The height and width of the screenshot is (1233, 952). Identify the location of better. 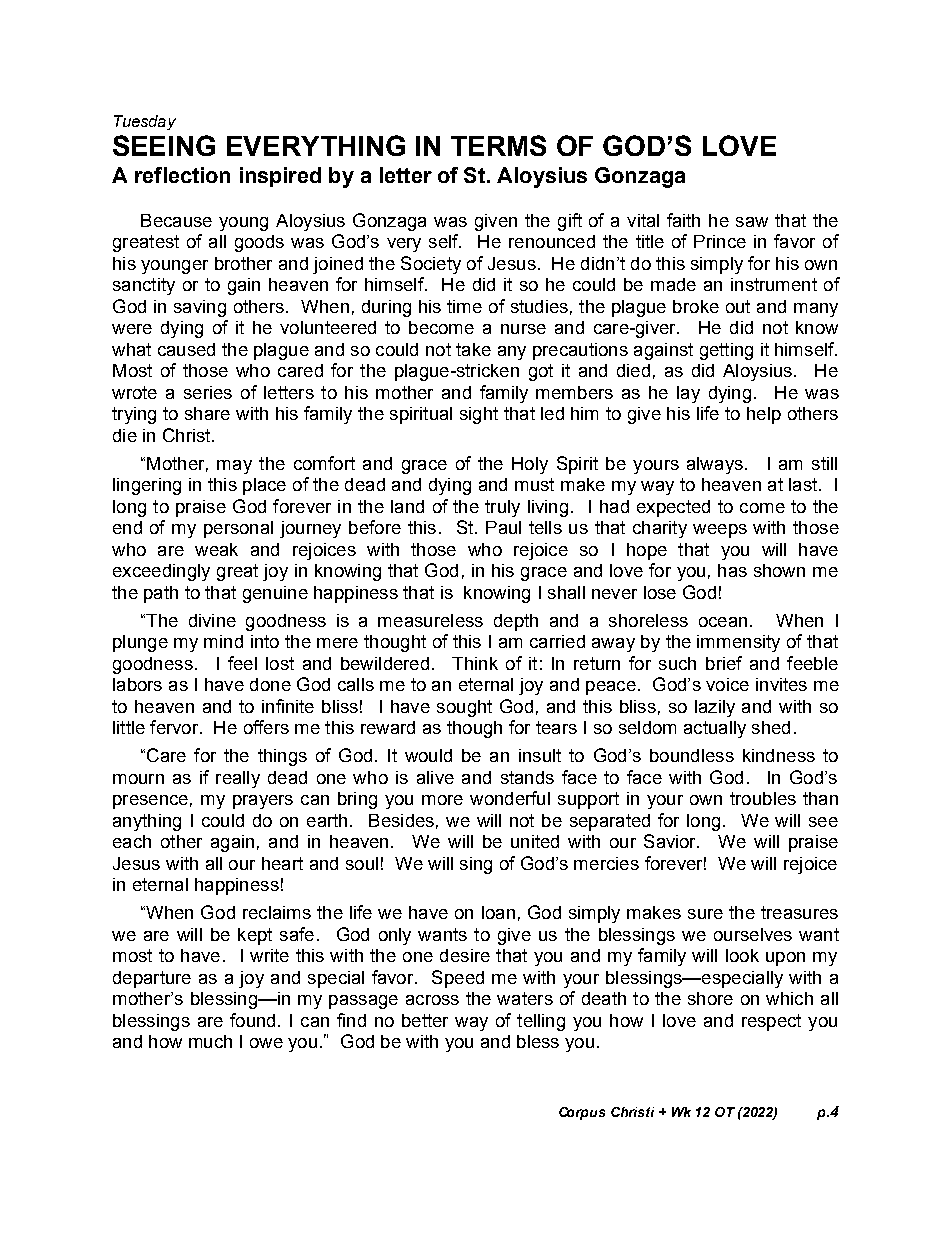
(425, 1020).
